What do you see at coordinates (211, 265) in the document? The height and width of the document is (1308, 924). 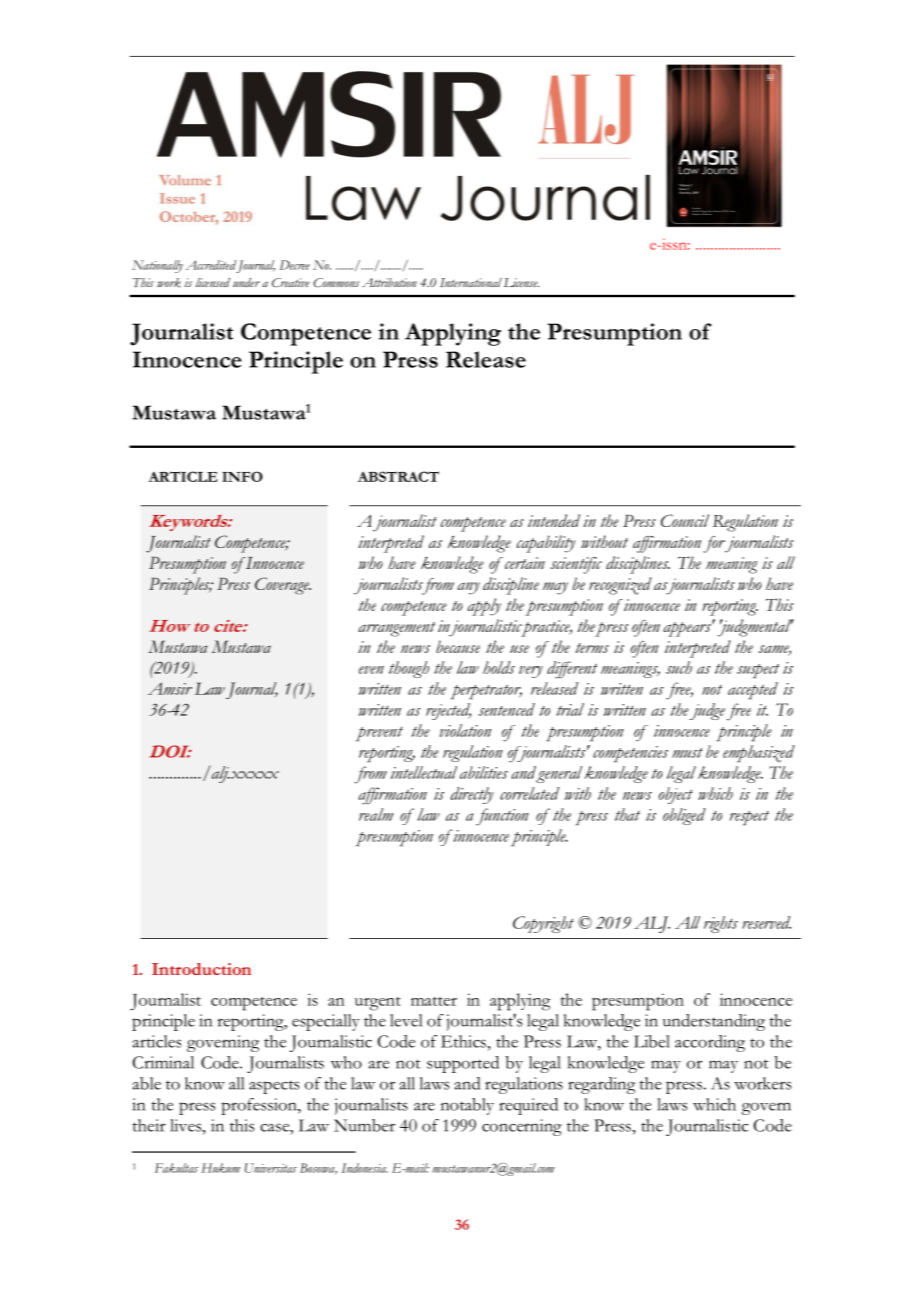 I see `Accredited` at bounding box center [211, 265].
